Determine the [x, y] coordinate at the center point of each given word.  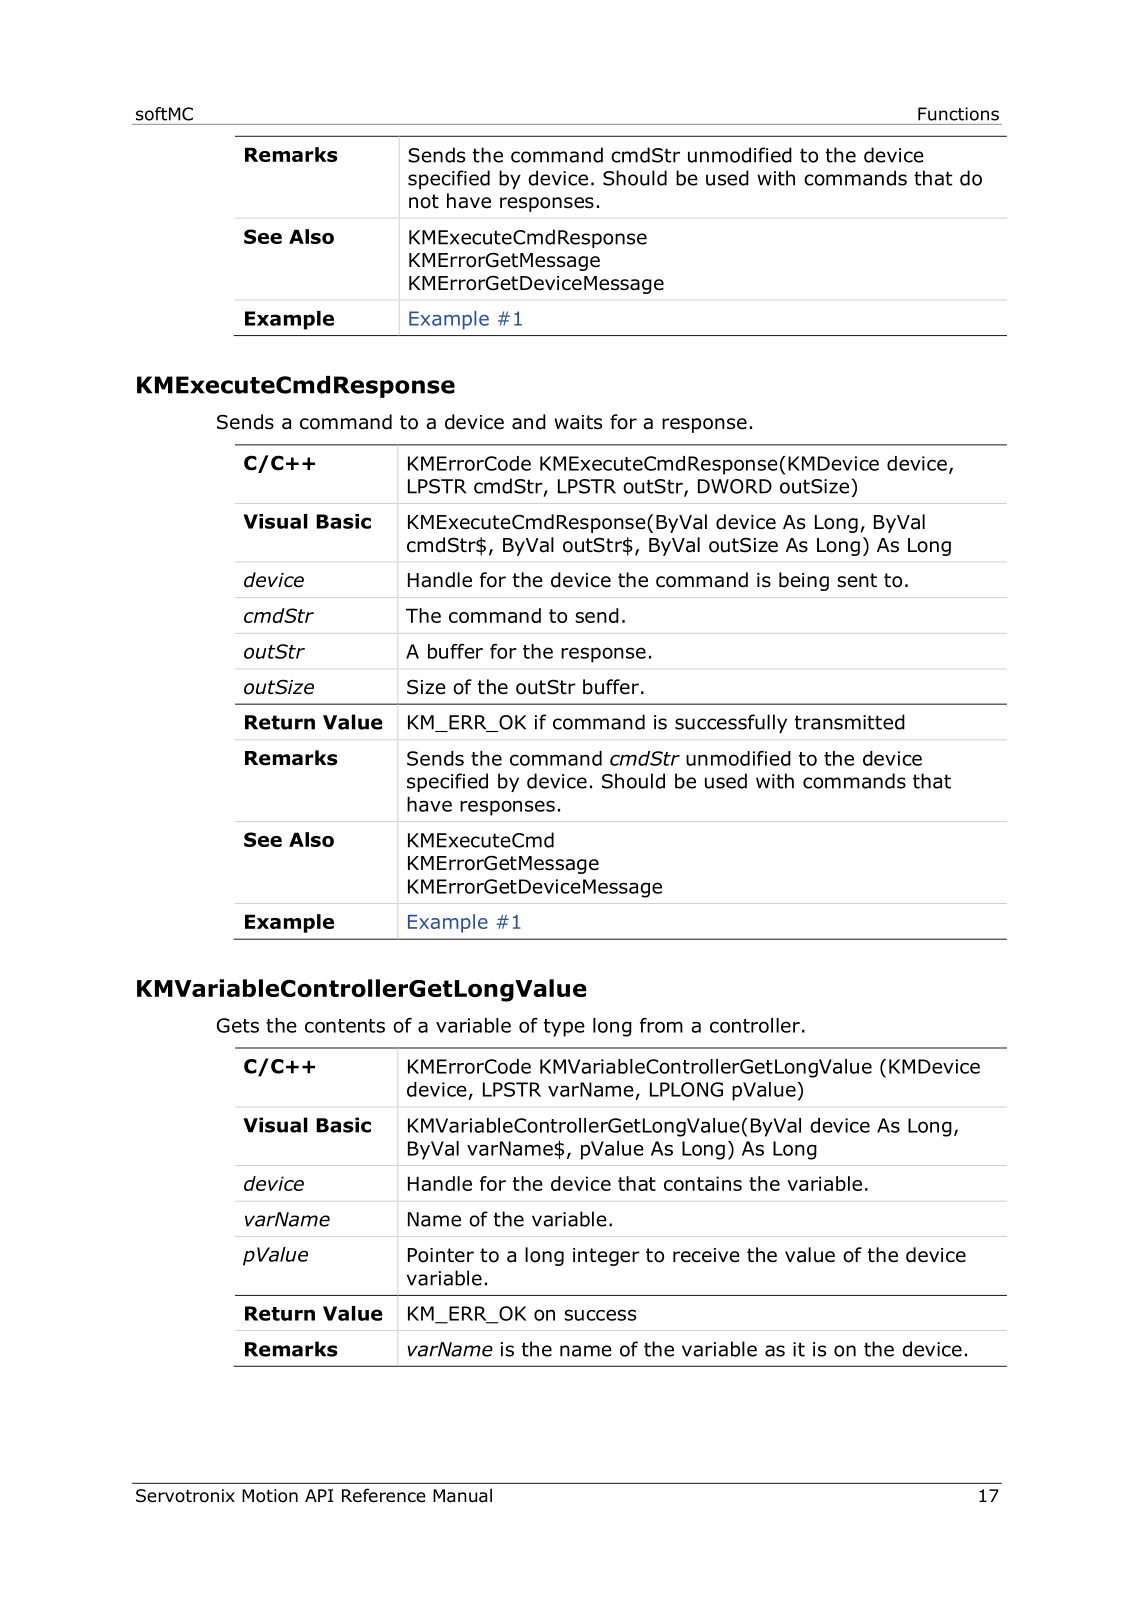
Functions [958, 114]
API [319, 1495]
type [564, 1028]
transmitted [850, 722]
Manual [462, 1496]
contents [345, 1026]
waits [578, 422]
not [424, 201]
